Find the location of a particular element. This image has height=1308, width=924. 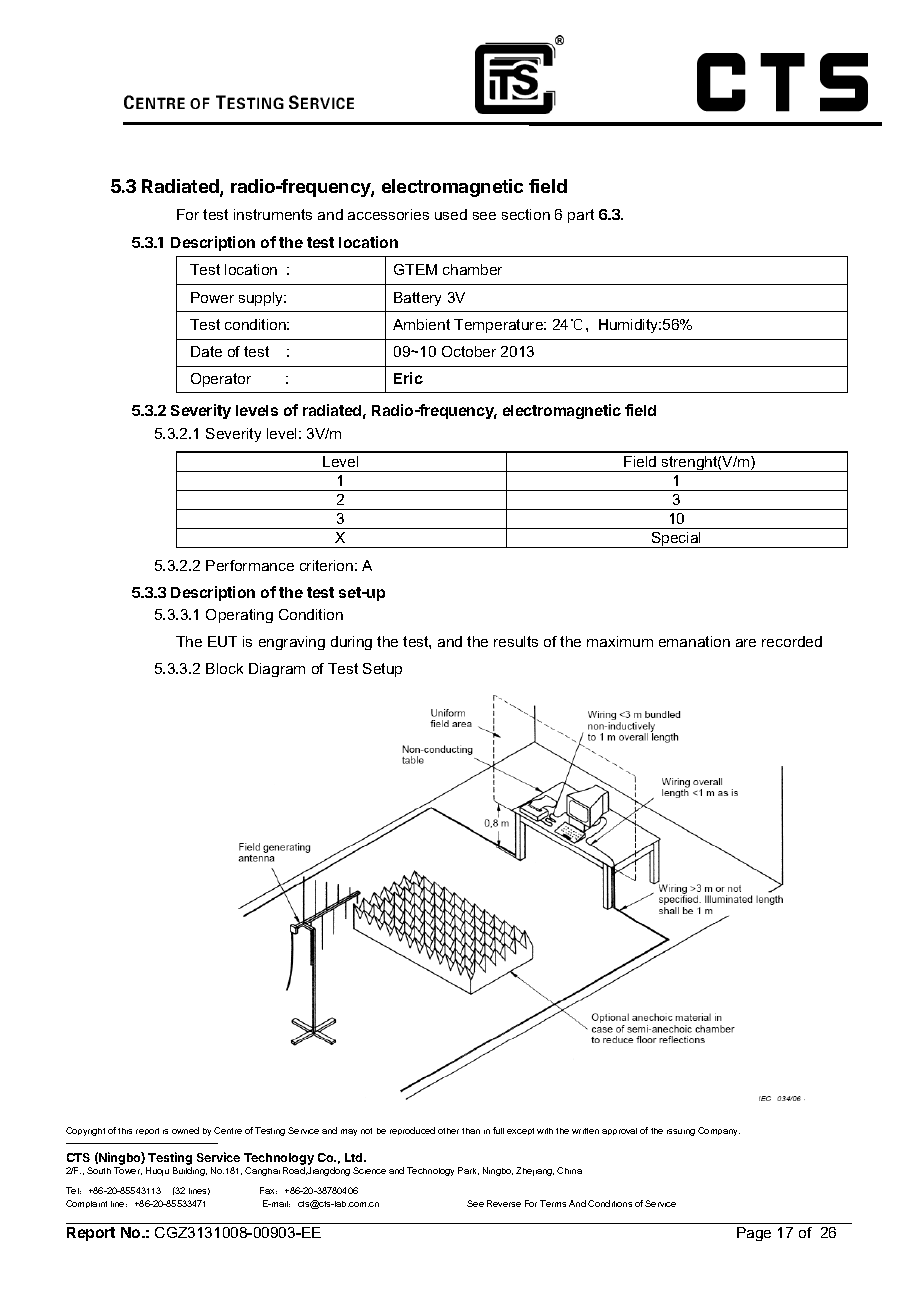

Power is located at coordinates (212, 297).
